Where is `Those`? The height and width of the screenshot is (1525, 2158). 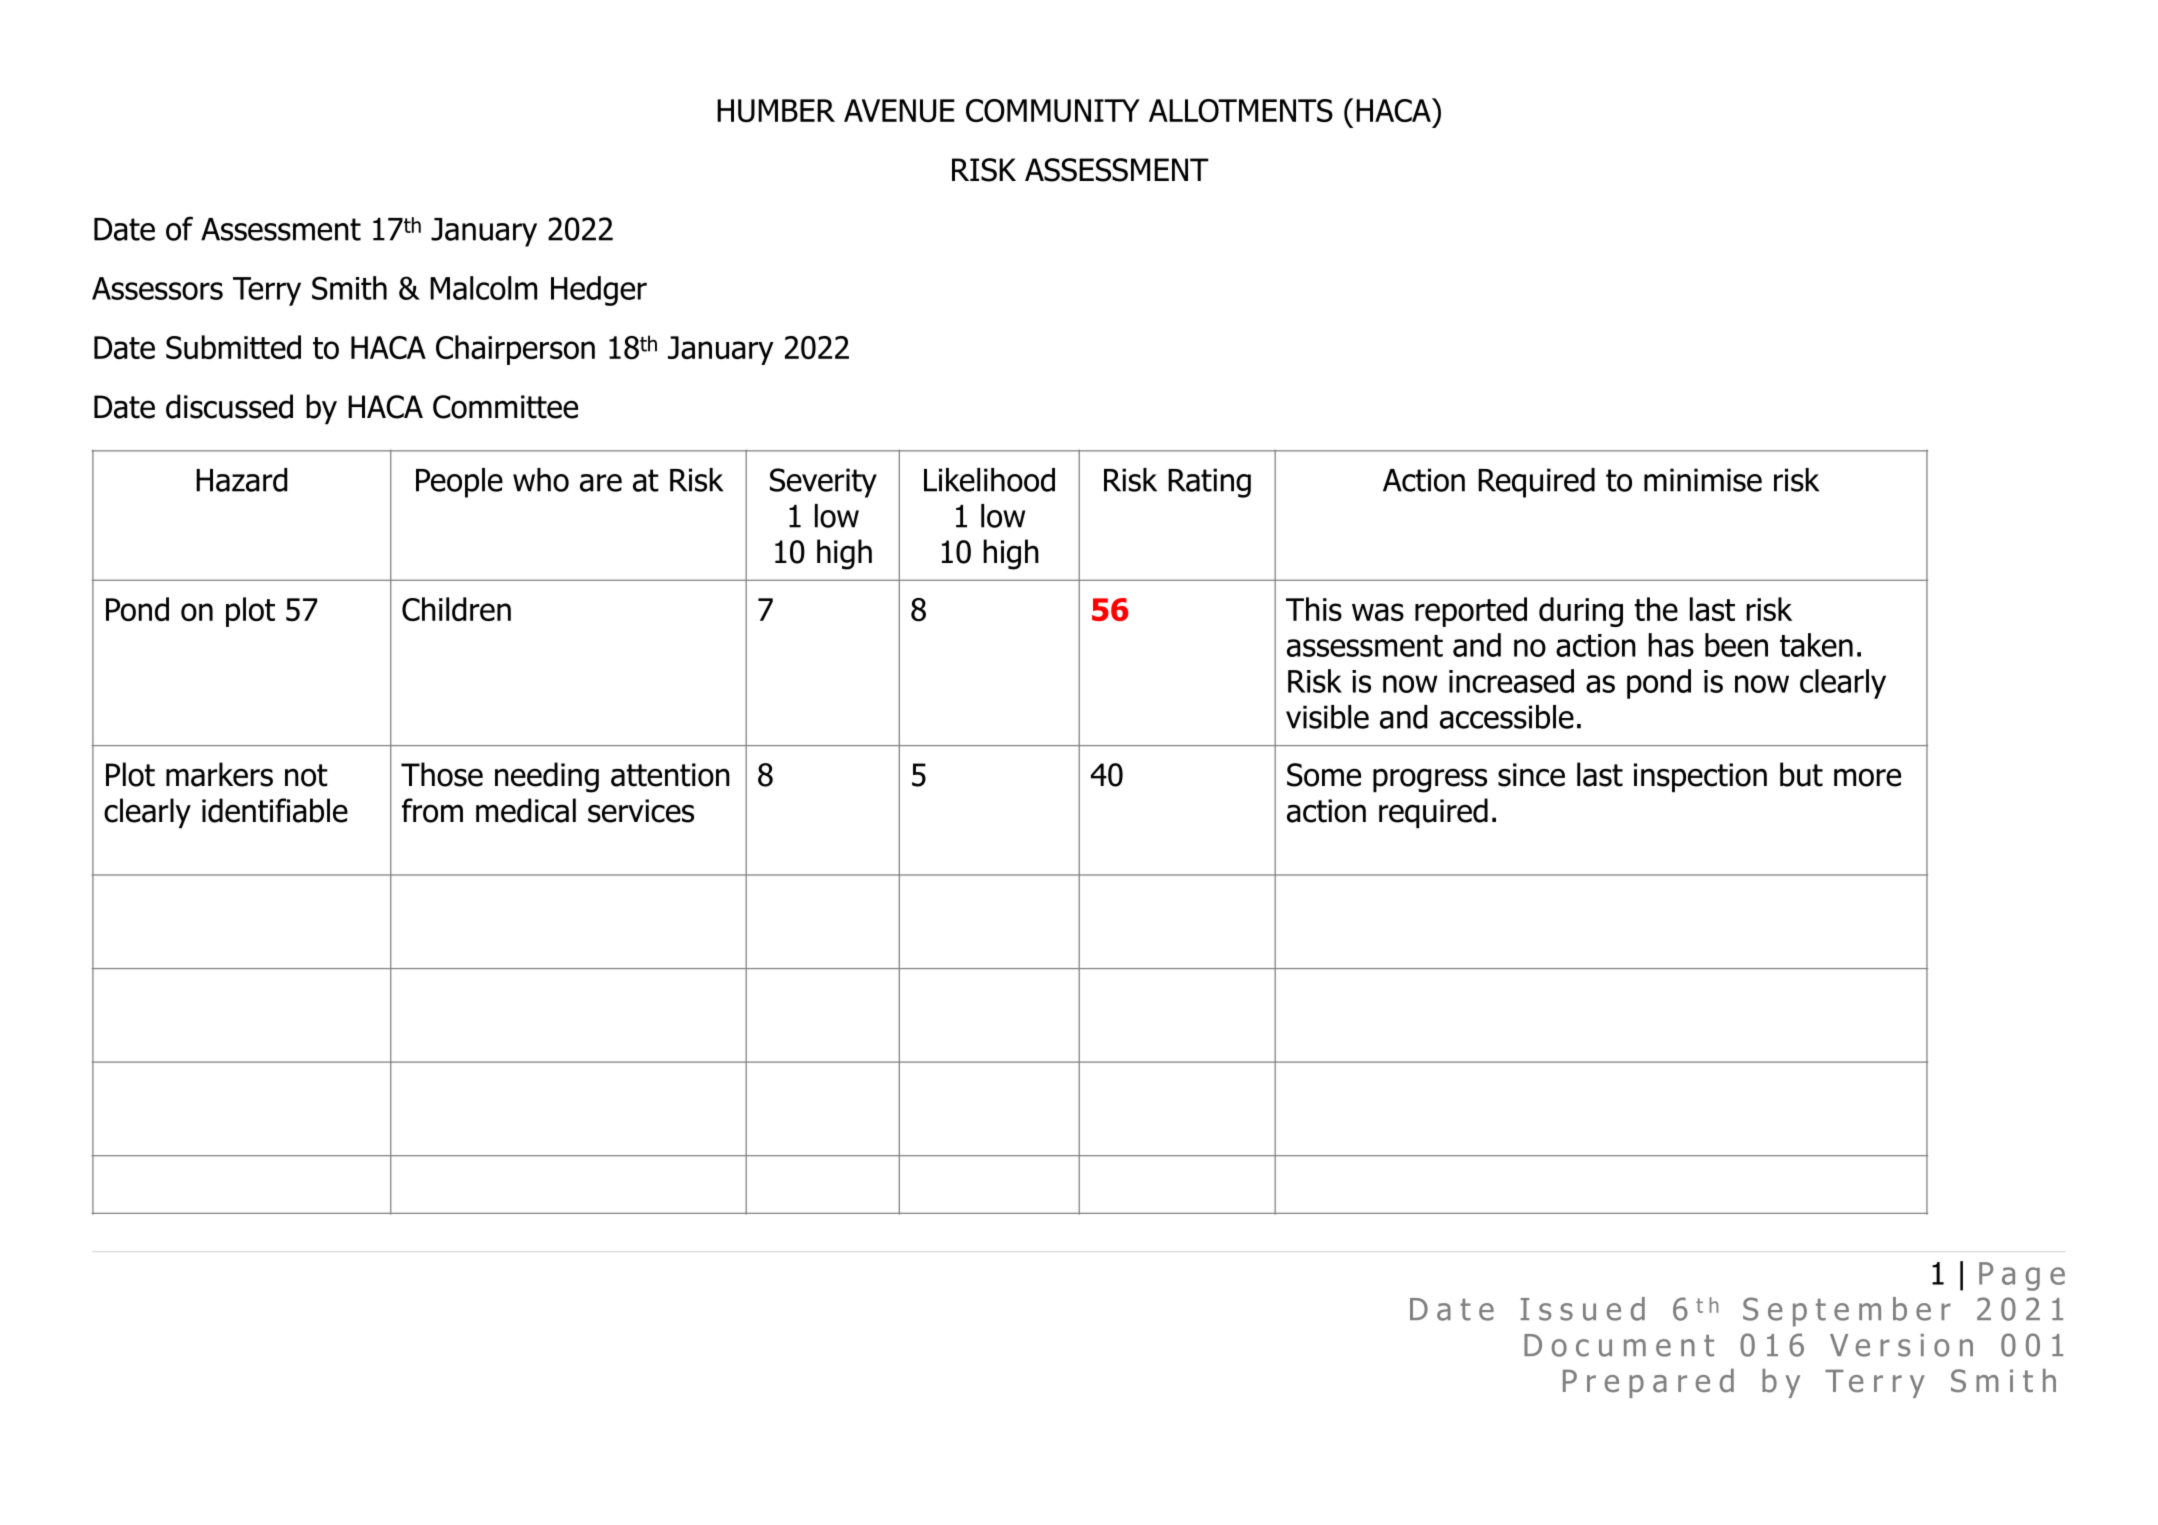 Those is located at coordinates (442, 774).
